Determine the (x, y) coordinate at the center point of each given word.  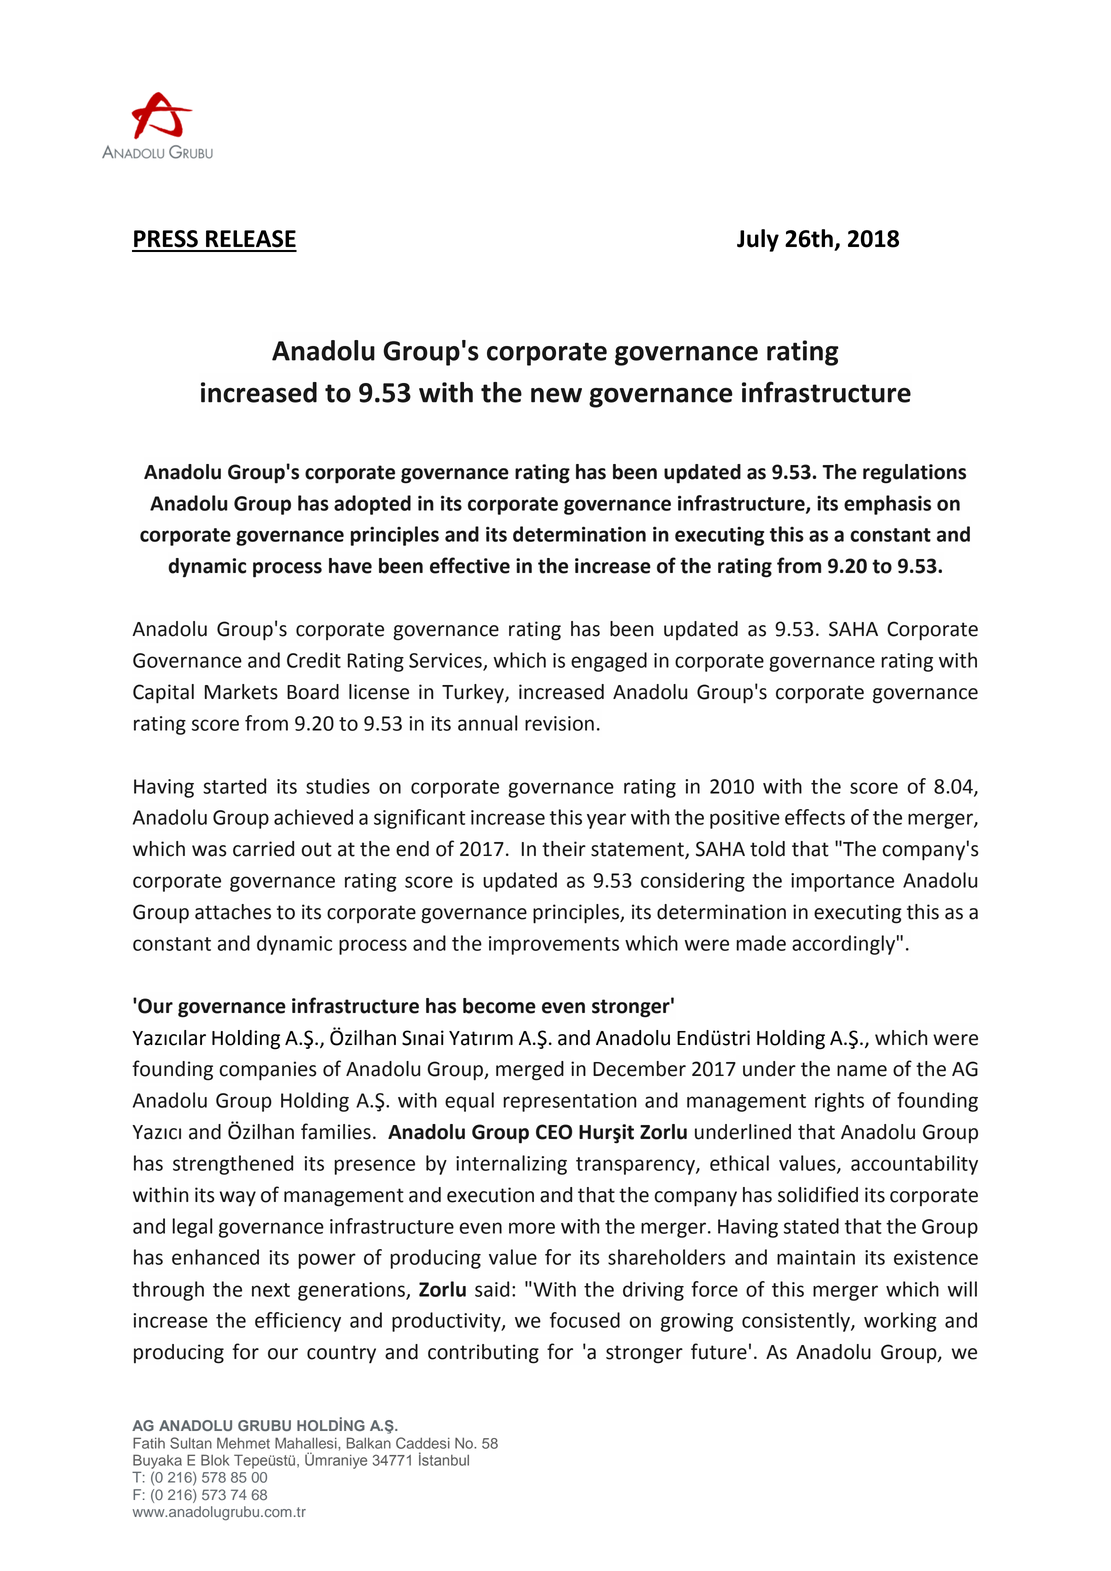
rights (839, 1102)
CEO (554, 1132)
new (556, 395)
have (350, 566)
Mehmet (243, 1443)
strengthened (233, 1165)
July (758, 240)
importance (842, 882)
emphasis (887, 505)
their (564, 849)
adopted (372, 505)
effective (470, 565)
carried (263, 849)
